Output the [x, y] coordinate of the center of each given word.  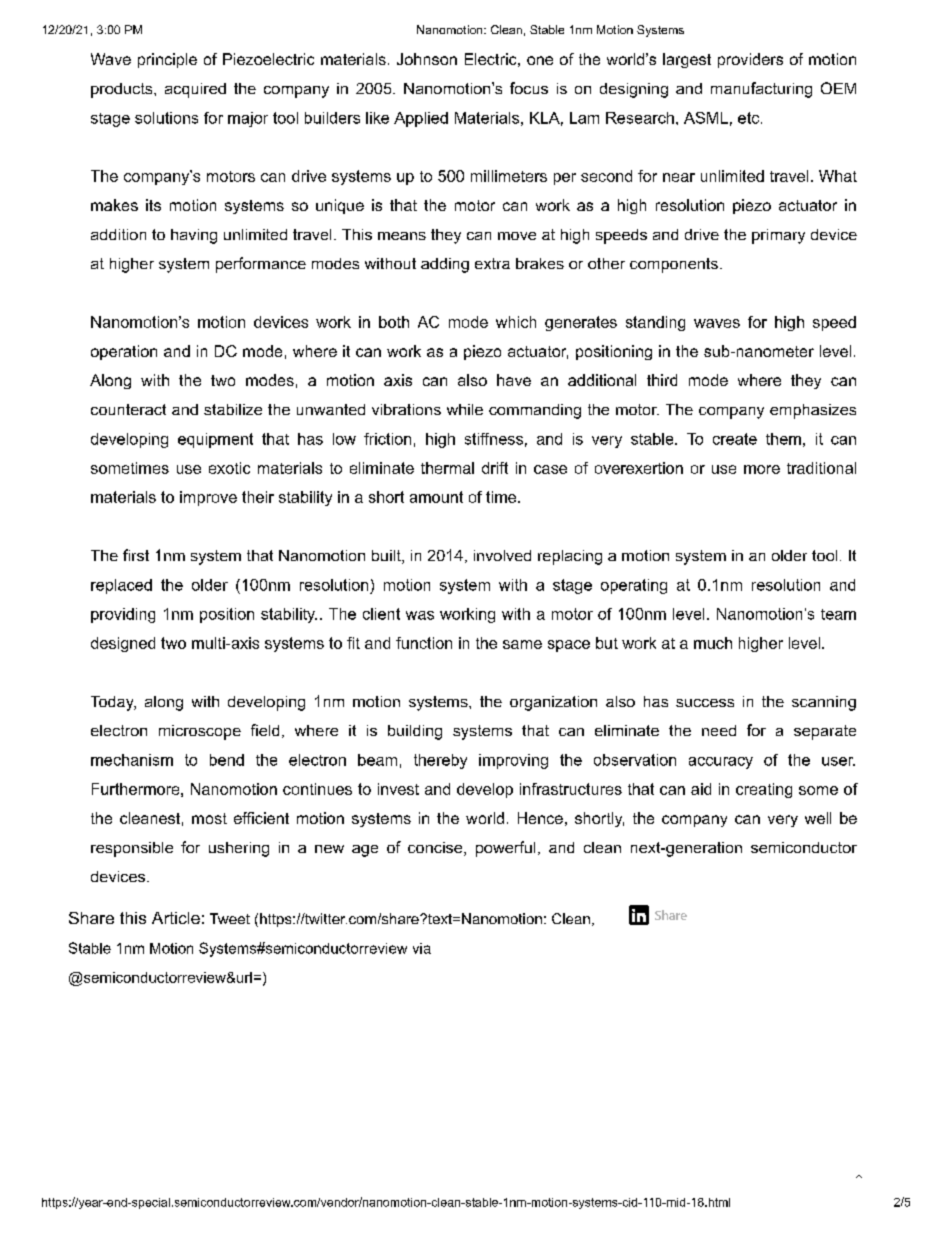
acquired [195, 90]
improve [208, 498]
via [422, 948]
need [719, 730]
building [415, 732]
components [674, 265]
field [265, 730]
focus [529, 88]
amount [436, 497]
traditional [821, 468]
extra [492, 263]
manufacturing [761, 90]
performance [261, 265]
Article [176, 918]
